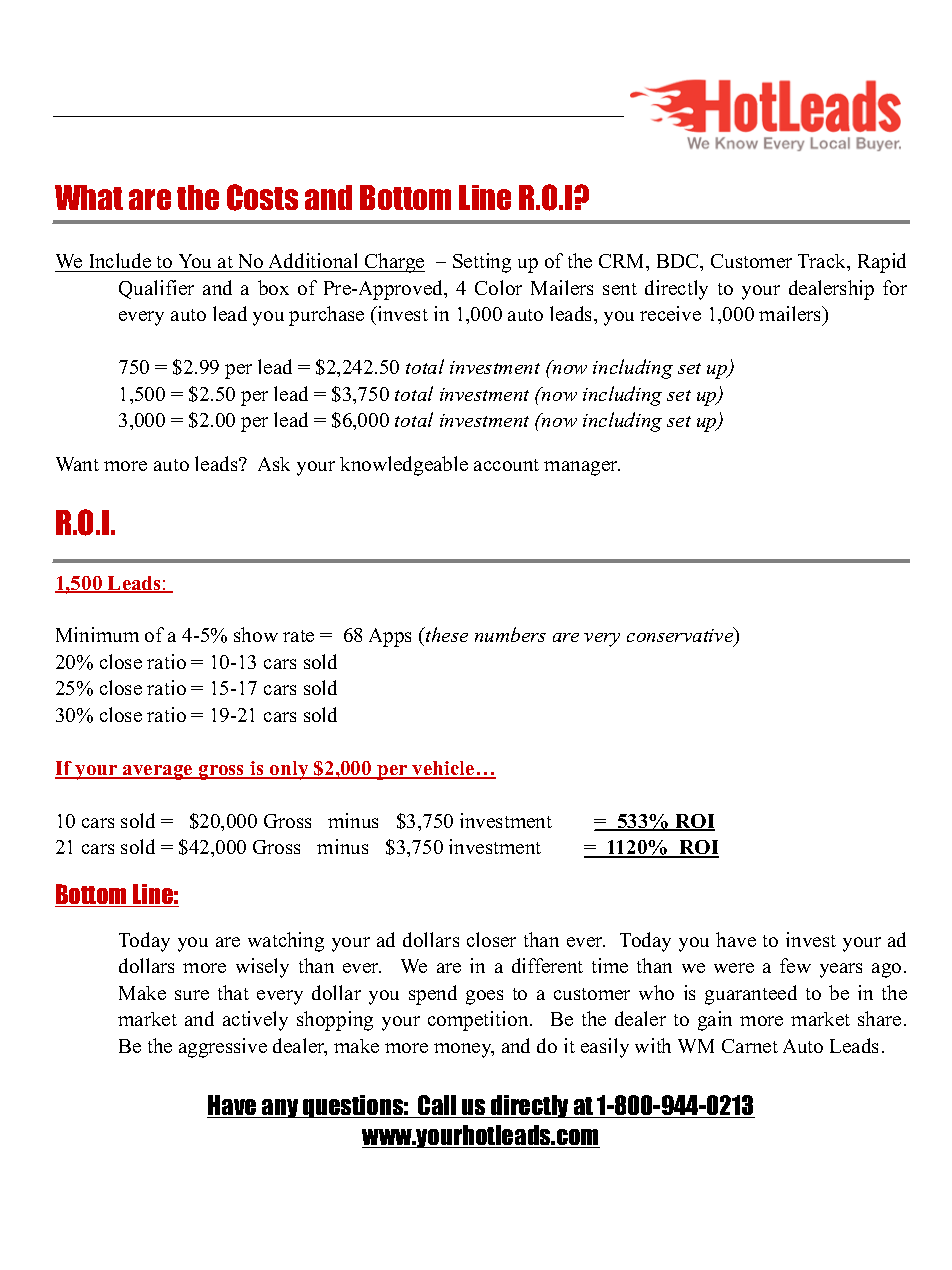 This image has width=952, height=1270. Describe the element at coordinates (681, 636) in the image. I see `conservative` at that location.
